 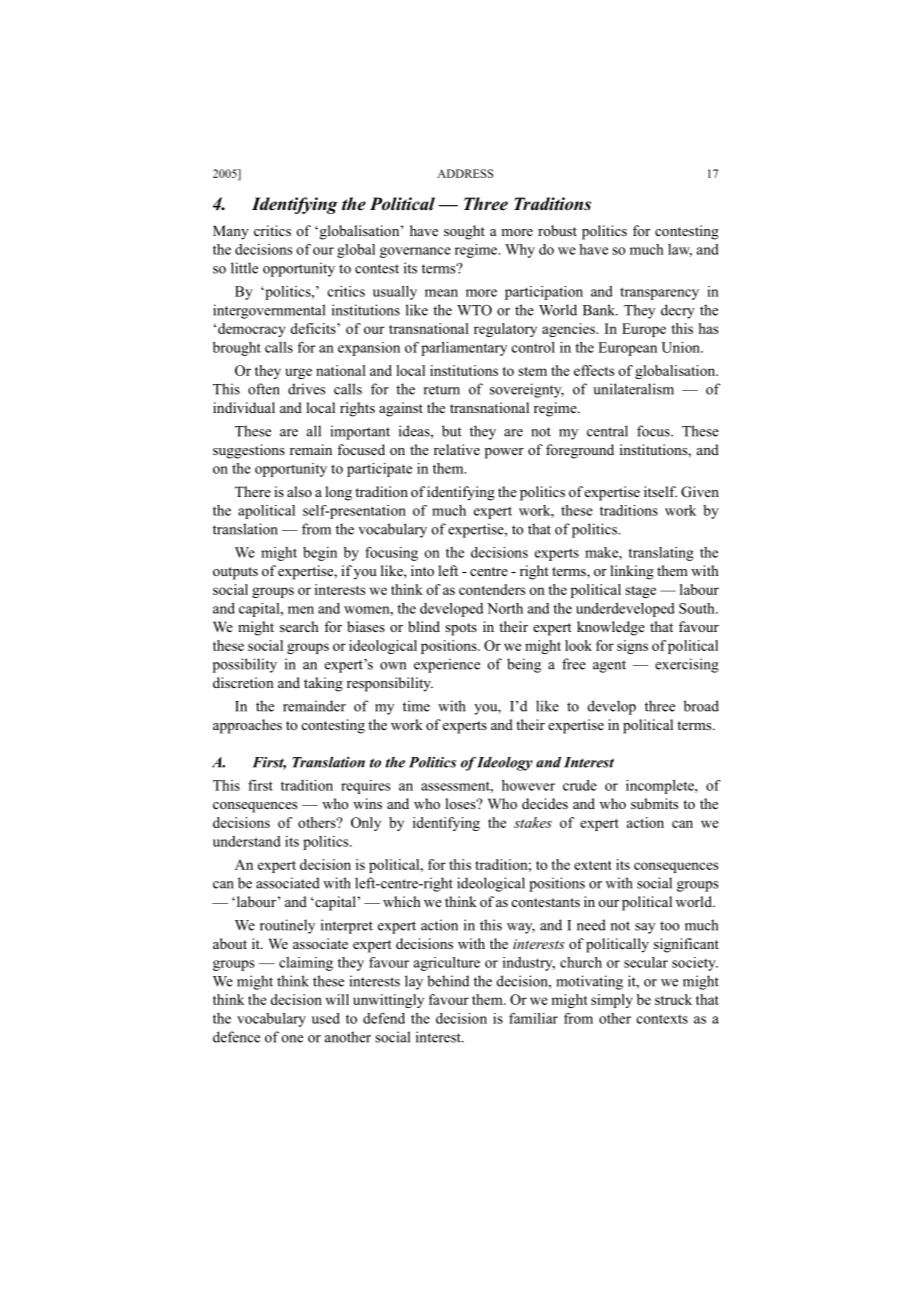 What do you see at coordinates (640, 592) in the screenshot?
I see `stage` at bounding box center [640, 592].
